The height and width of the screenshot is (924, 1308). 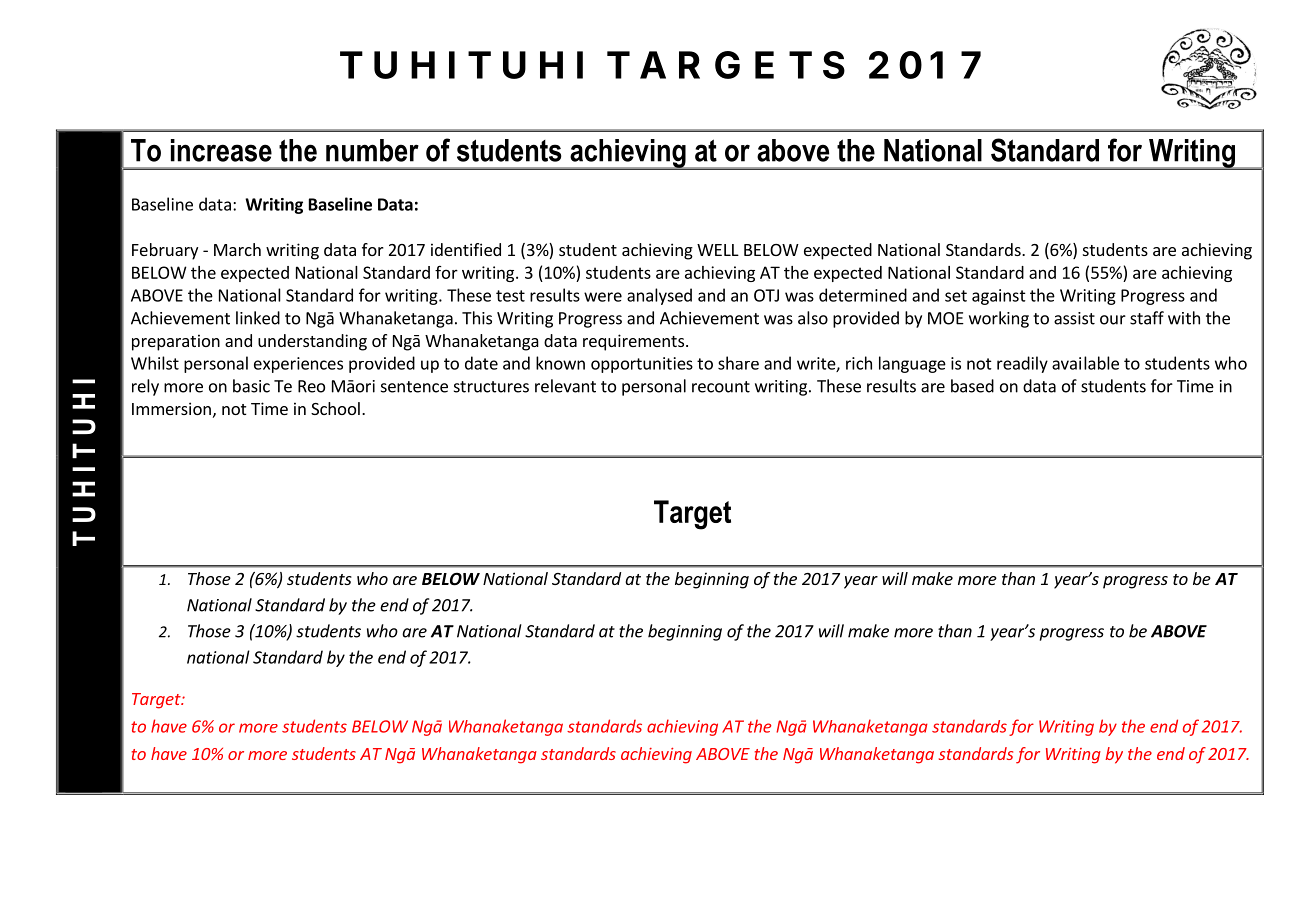 What do you see at coordinates (999, 297) in the screenshot?
I see `against` at bounding box center [999, 297].
